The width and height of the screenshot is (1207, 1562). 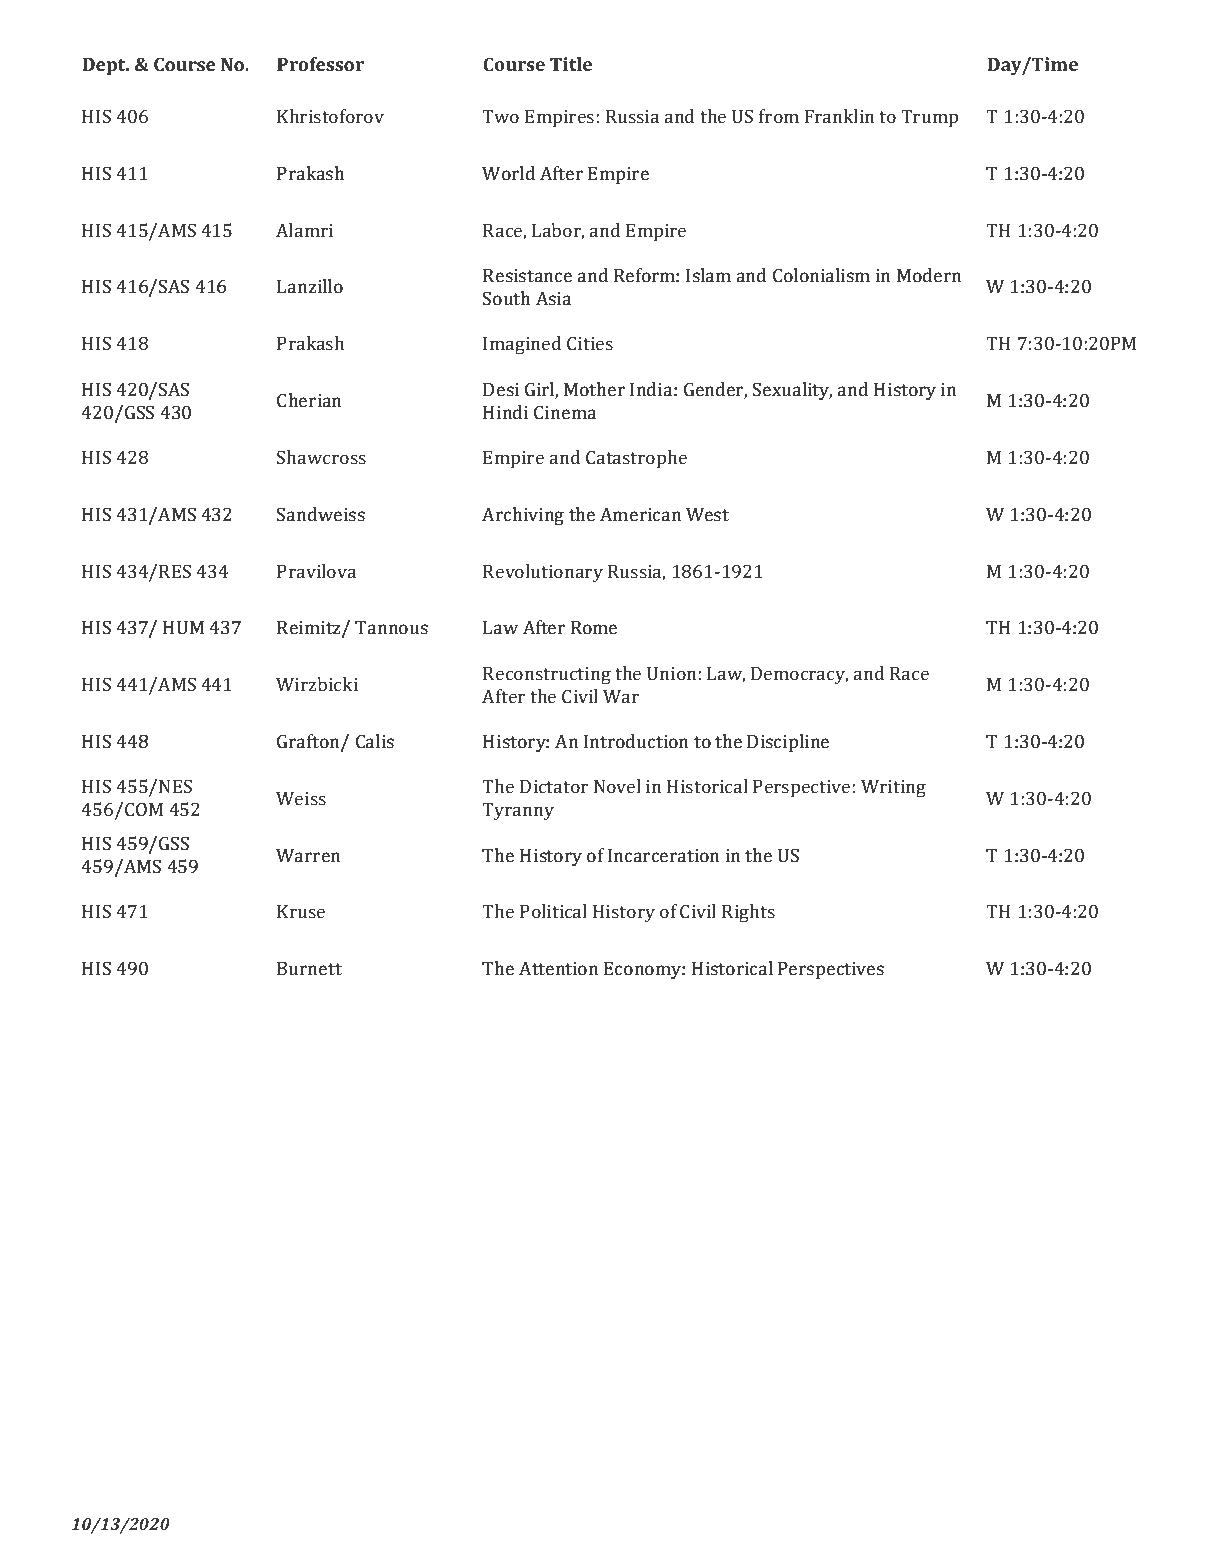 What do you see at coordinates (558, 968) in the screenshot?
I see `Attention` at bounding box center [558, 968].
